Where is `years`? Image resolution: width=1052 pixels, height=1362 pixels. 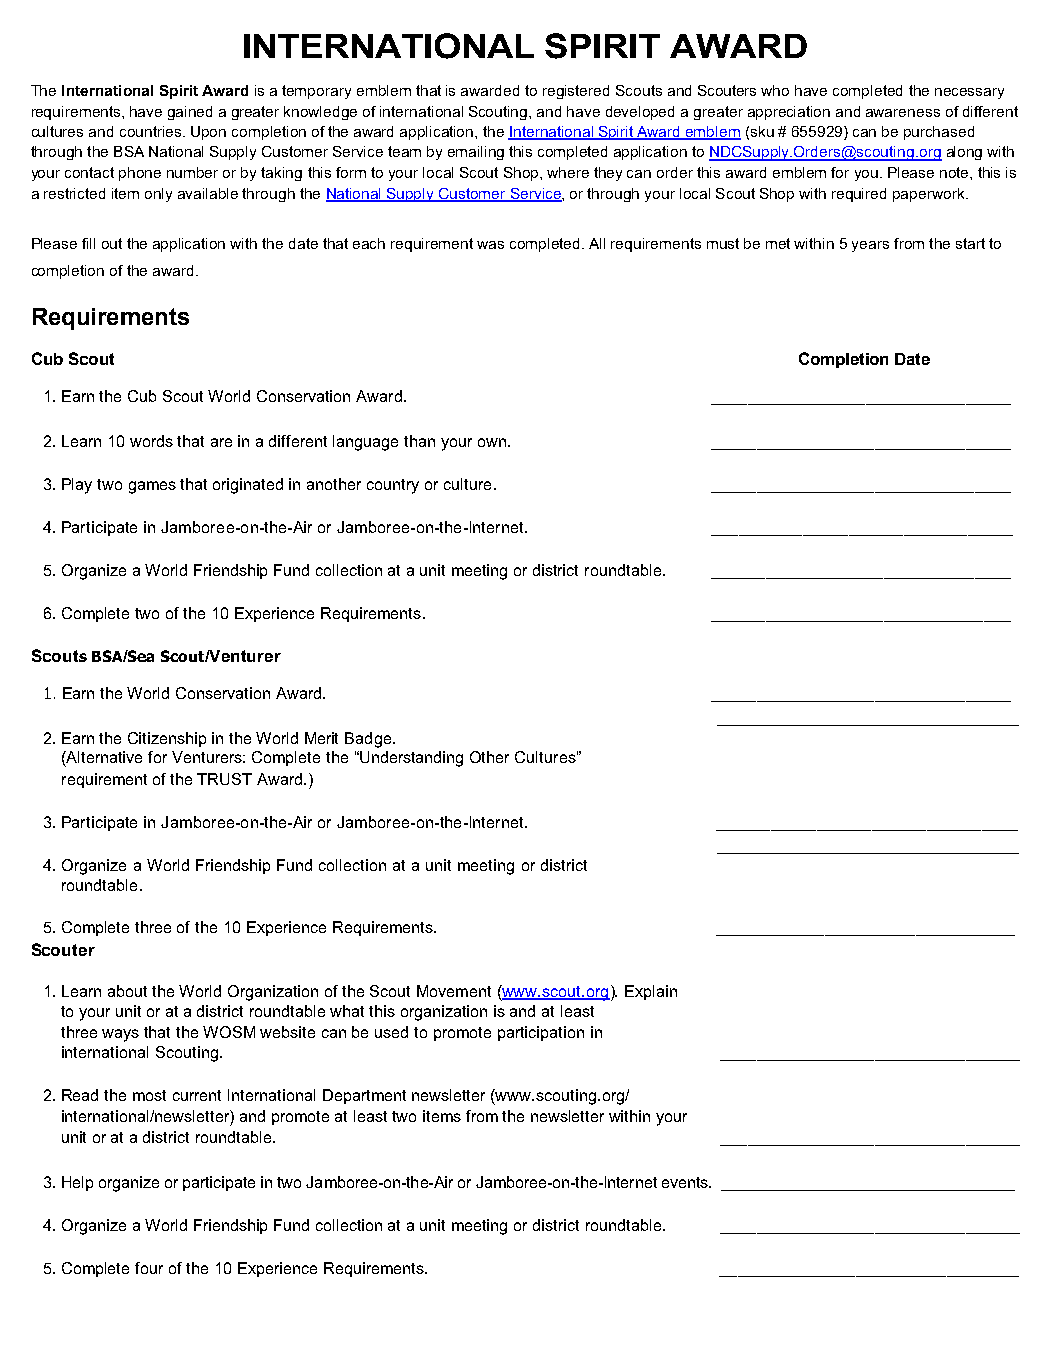 years is located at coordinates (870, 246).
